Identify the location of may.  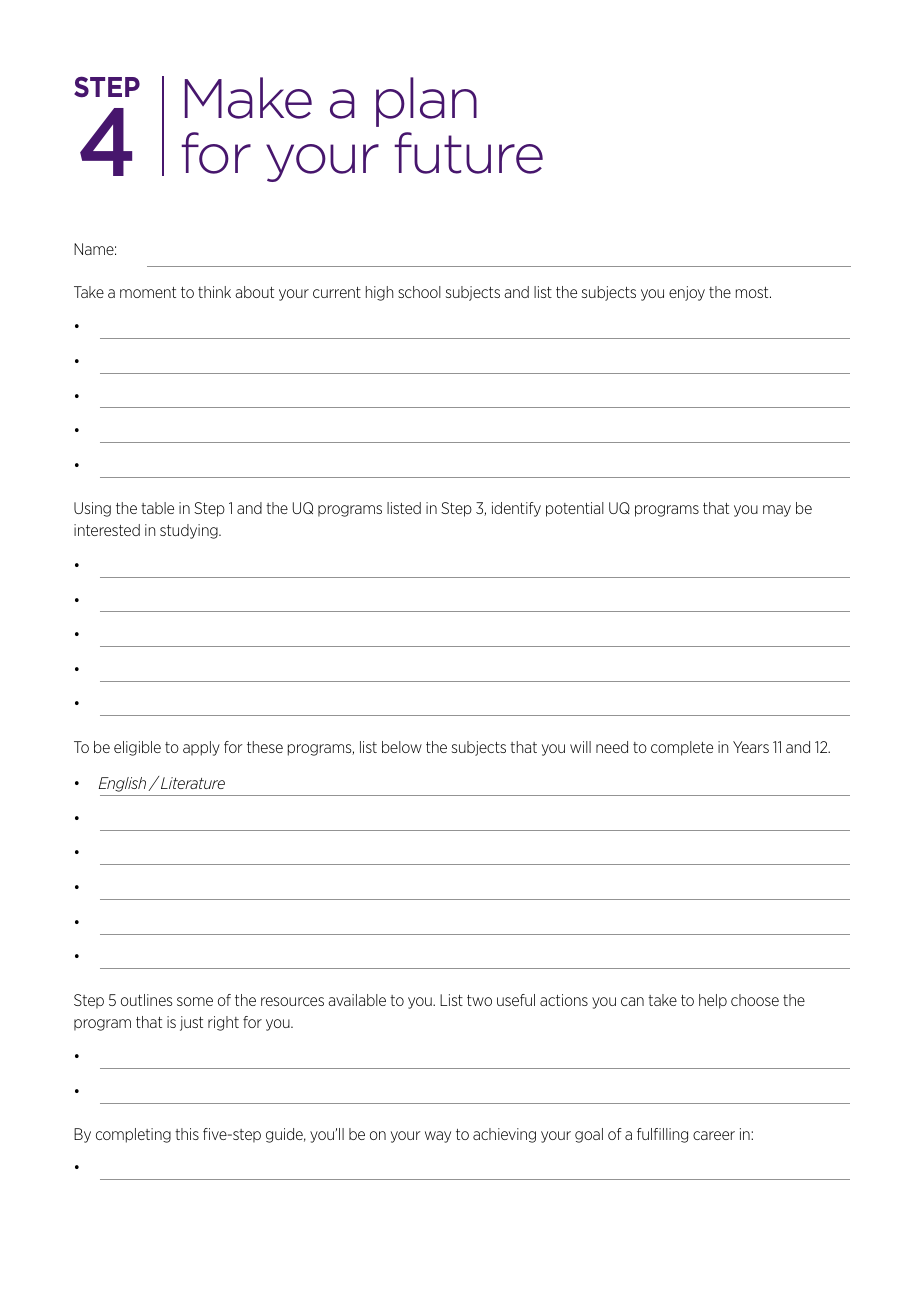
(777, 511).
